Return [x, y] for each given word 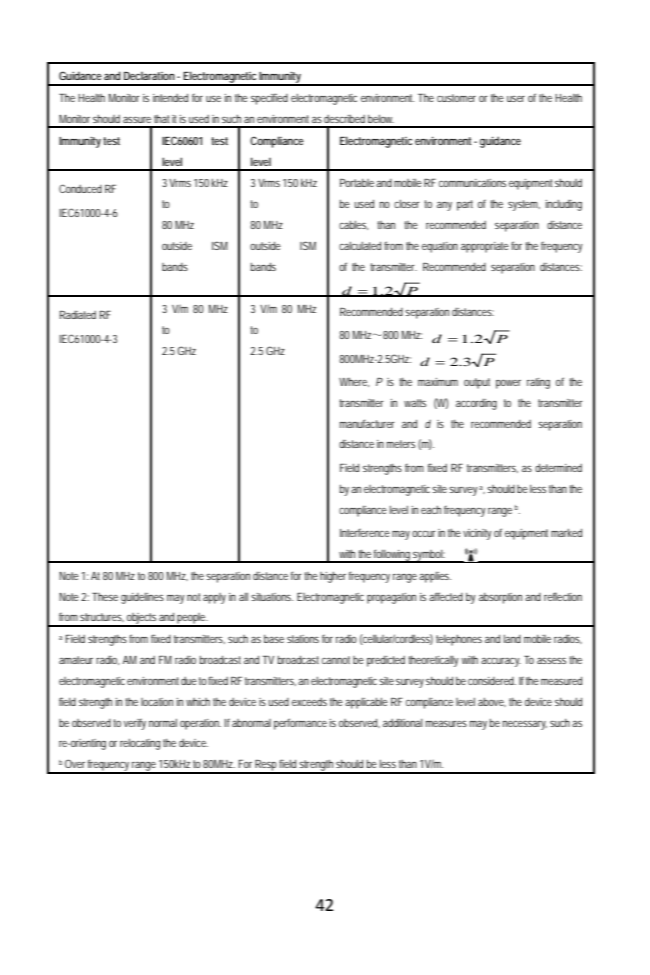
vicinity [477, 534]
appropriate [485, 247]
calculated [360, 246]
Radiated [78, 315]
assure [137, 120]
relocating [140, 744]
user [516, 99]
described [344, 119]
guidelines [142, 598]
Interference [365, 533]
